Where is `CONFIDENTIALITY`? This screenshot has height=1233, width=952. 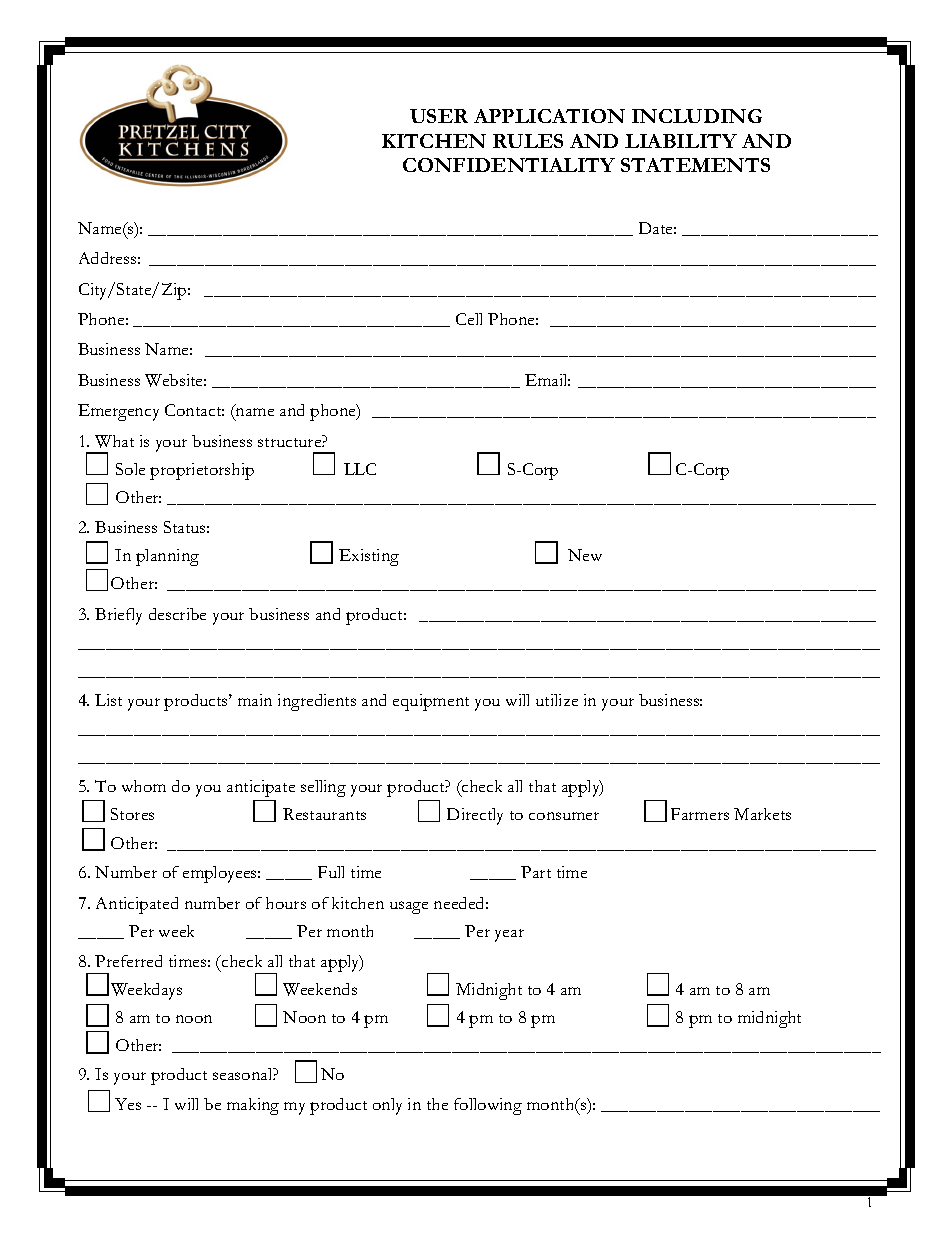 CONFIDENTIALITY is located at coordinates (509, 165).
